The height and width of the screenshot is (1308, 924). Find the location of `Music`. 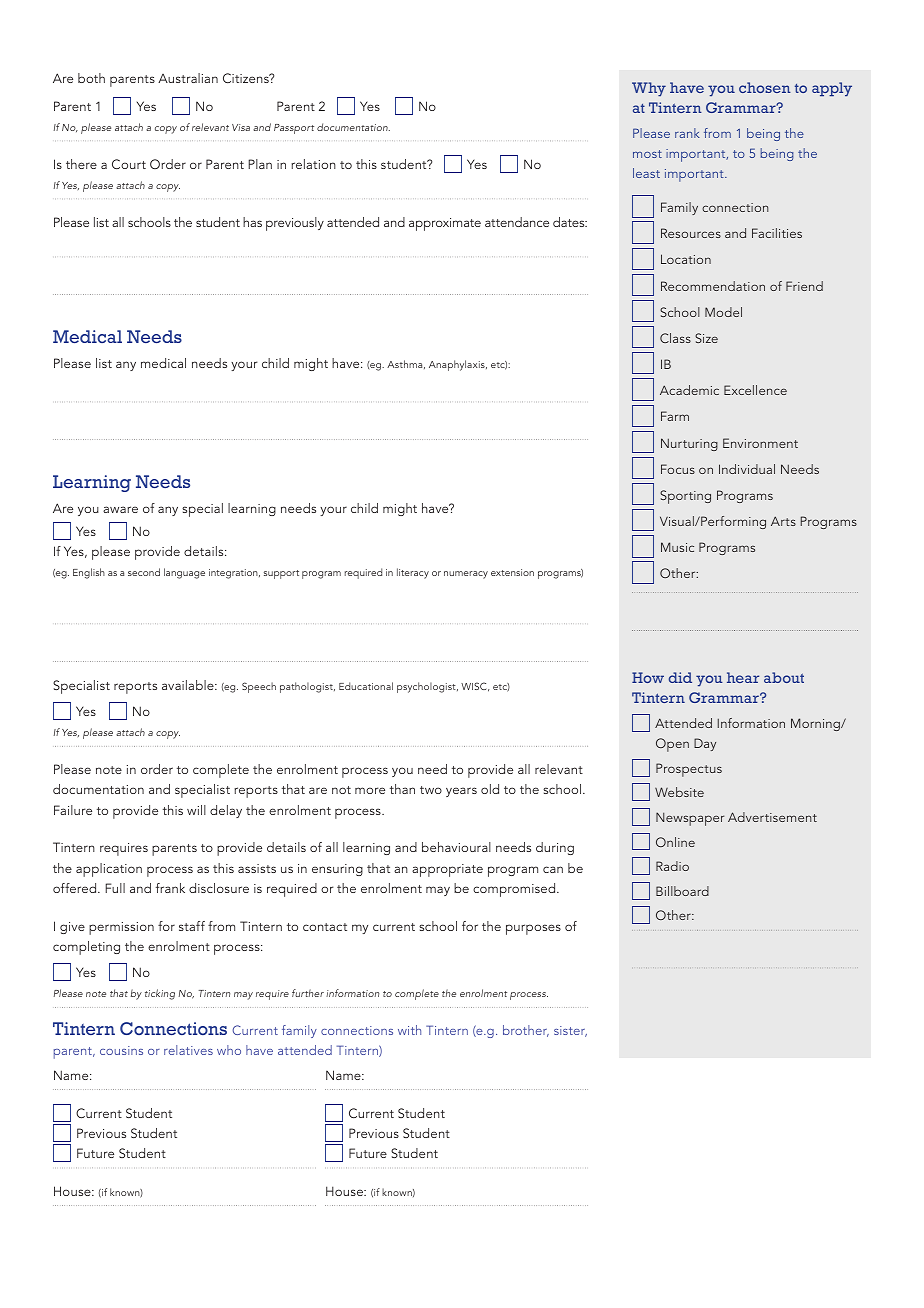

Music is located at coordinates (677, 547).
